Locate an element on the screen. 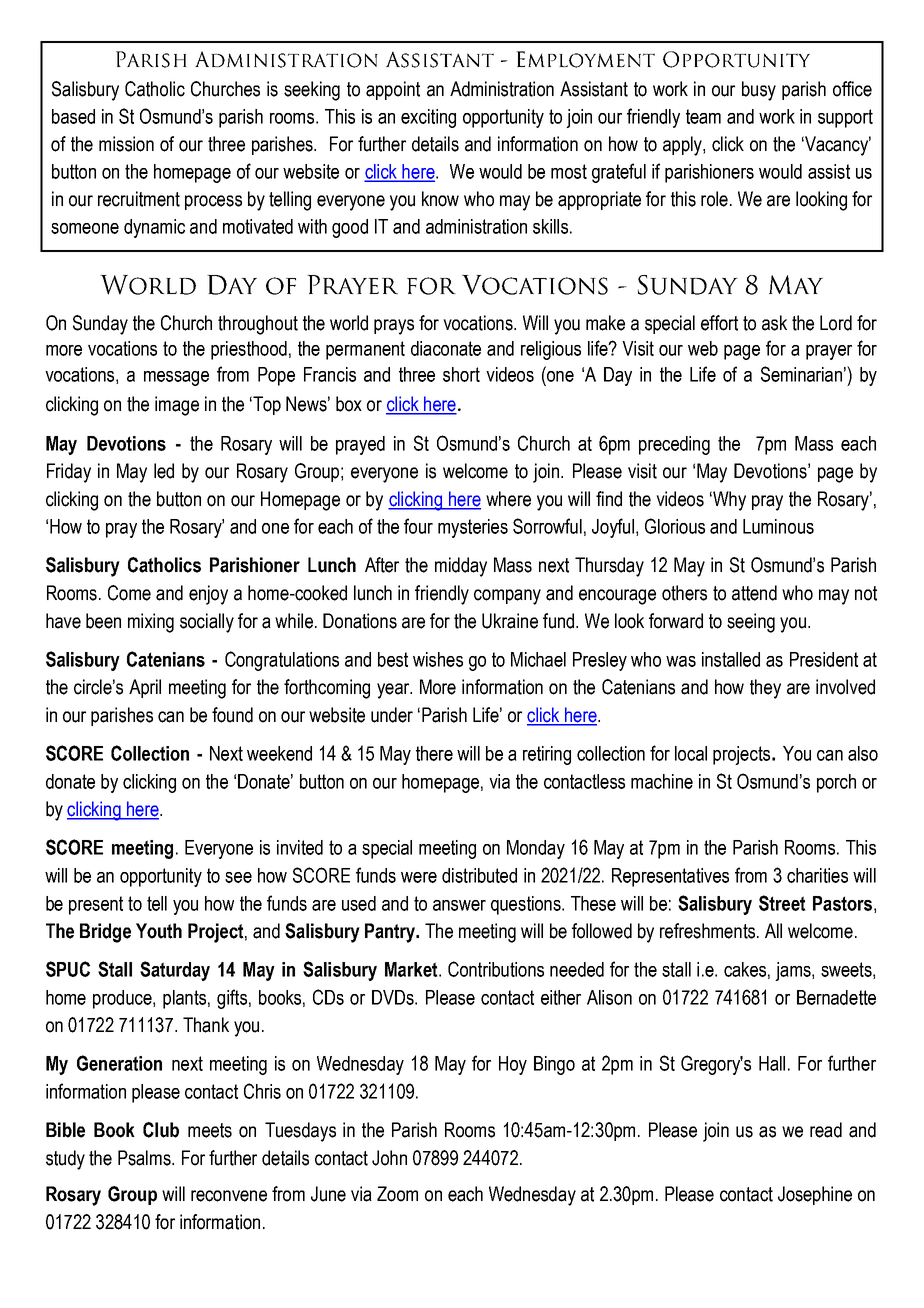 The height and width of the screenshot is (1308, 924). invited is located at coordinates (300, 847).
